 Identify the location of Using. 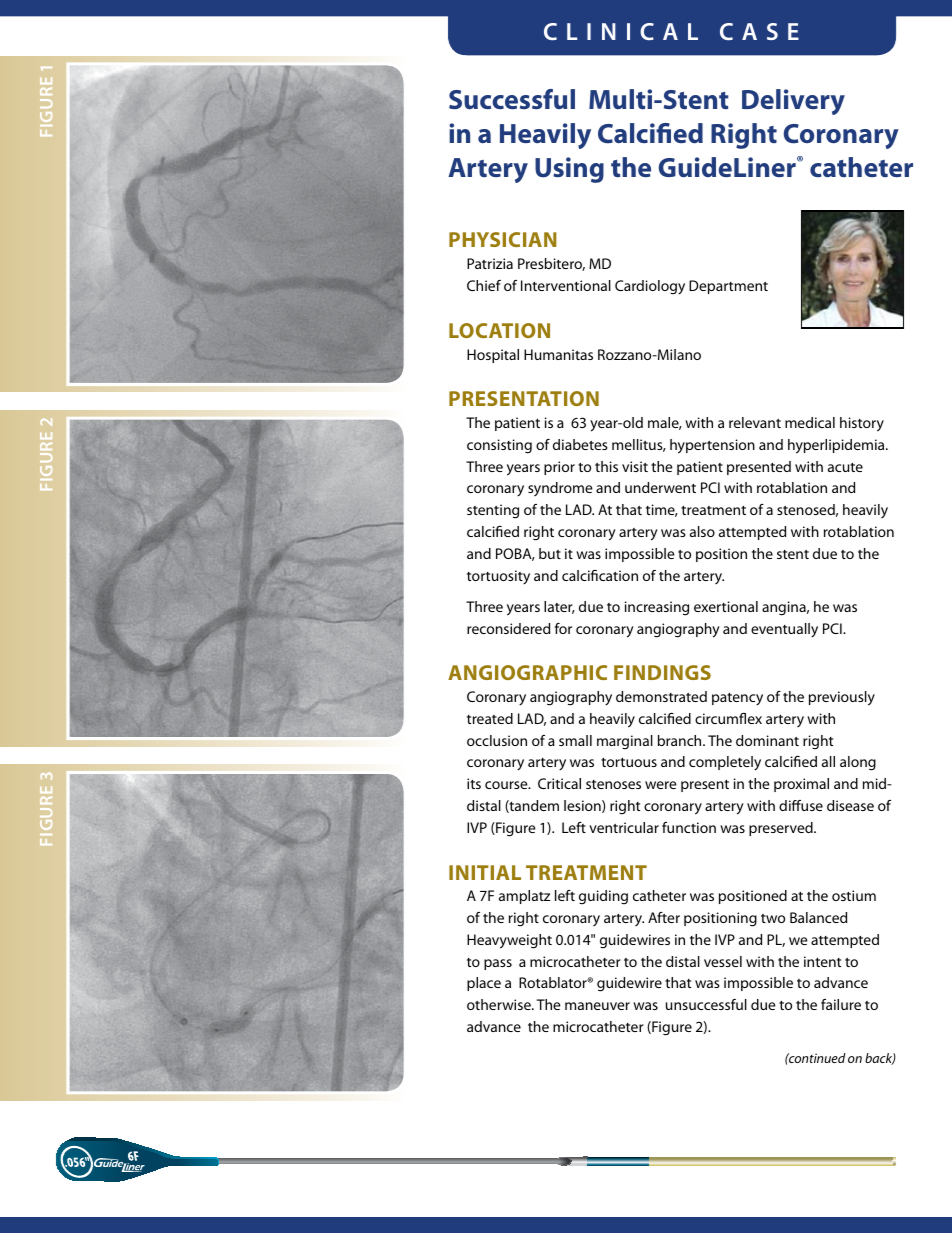
(569, 170).
